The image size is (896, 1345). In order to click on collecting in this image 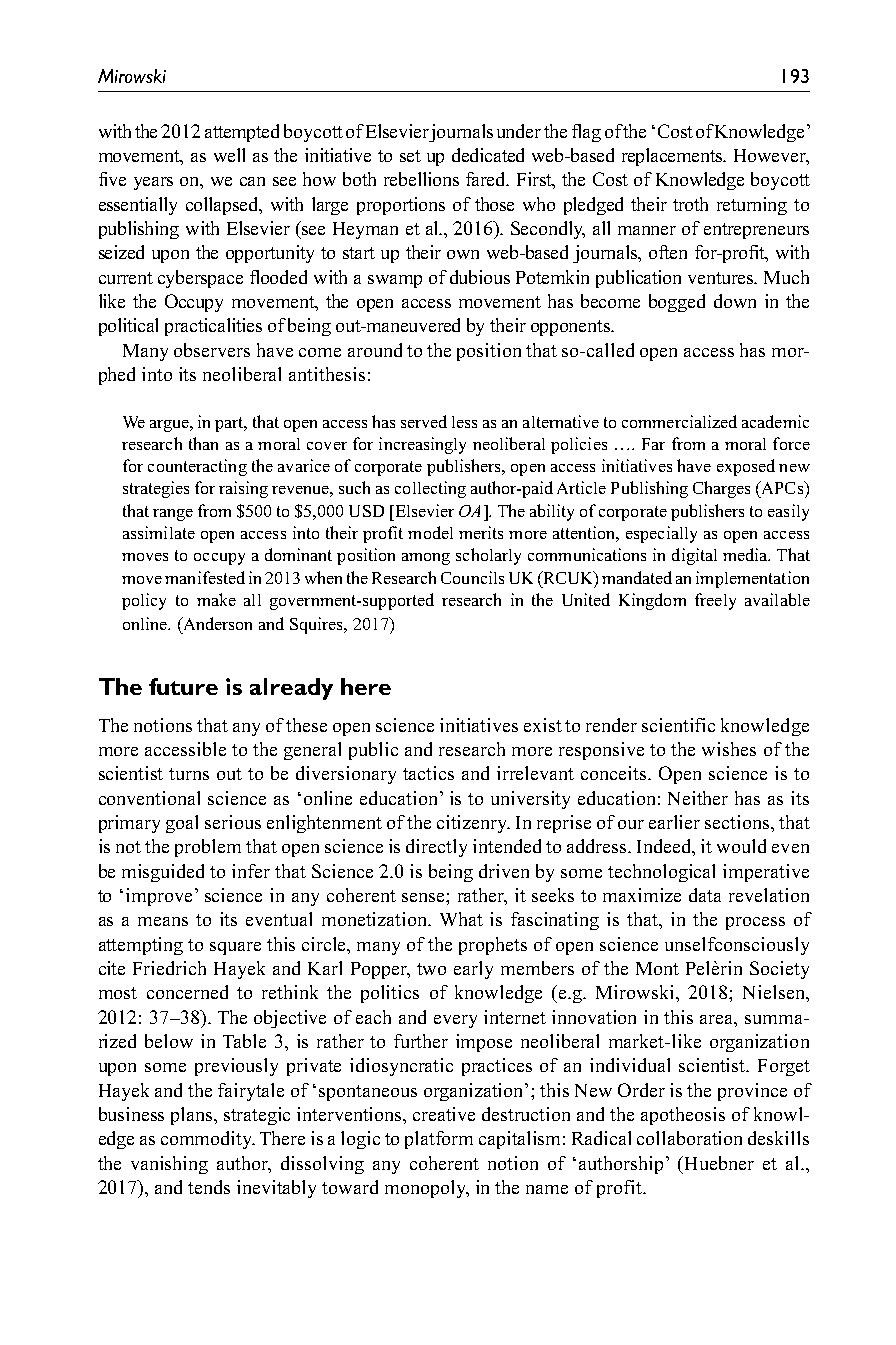, I will do `click(430, 489)`.
